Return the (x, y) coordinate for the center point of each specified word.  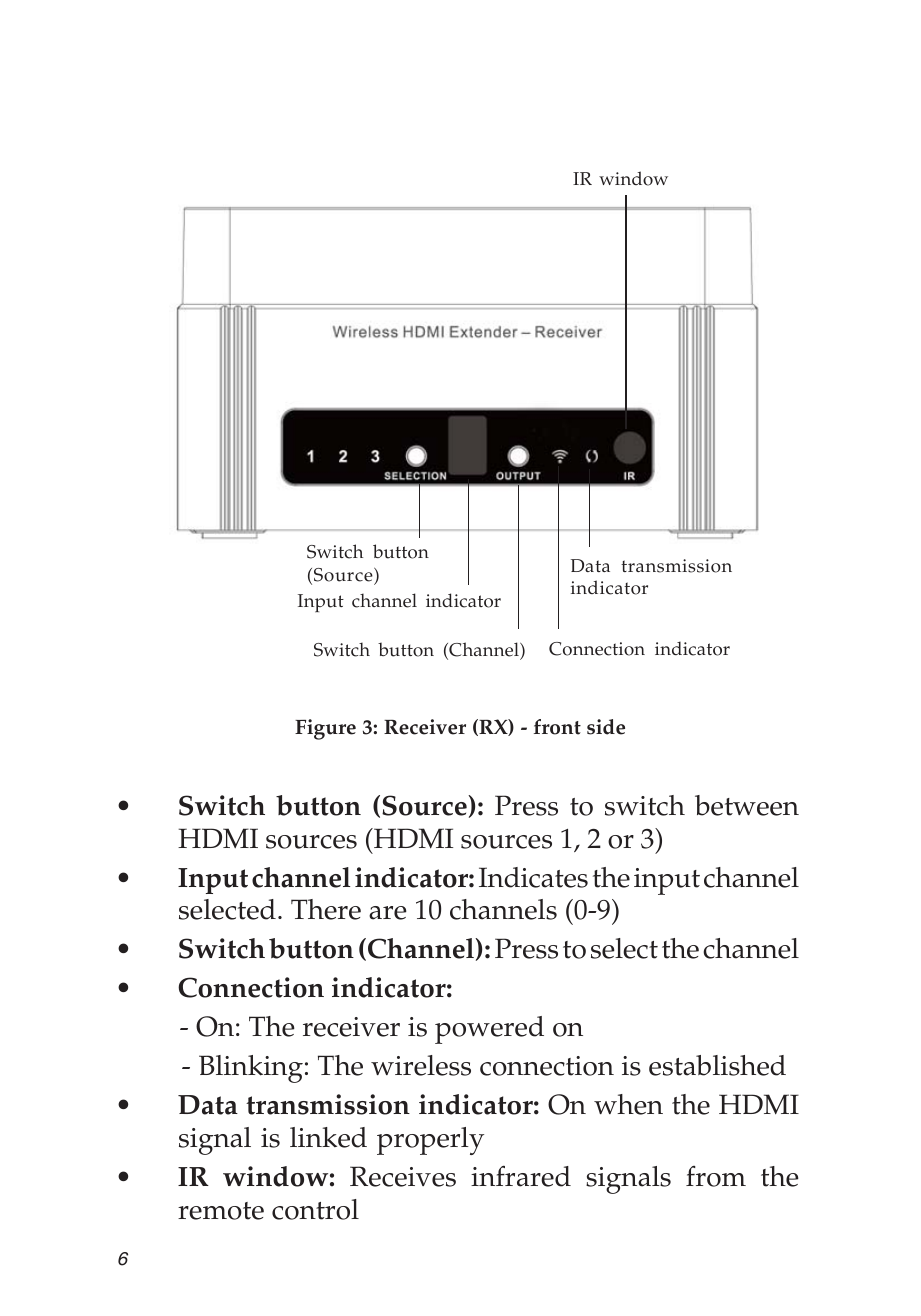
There (326, 909)
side (606, 727)
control (315, 1209)
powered (489, 1030)
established (717, 1065)
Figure (325, 729)
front (557, 727)
